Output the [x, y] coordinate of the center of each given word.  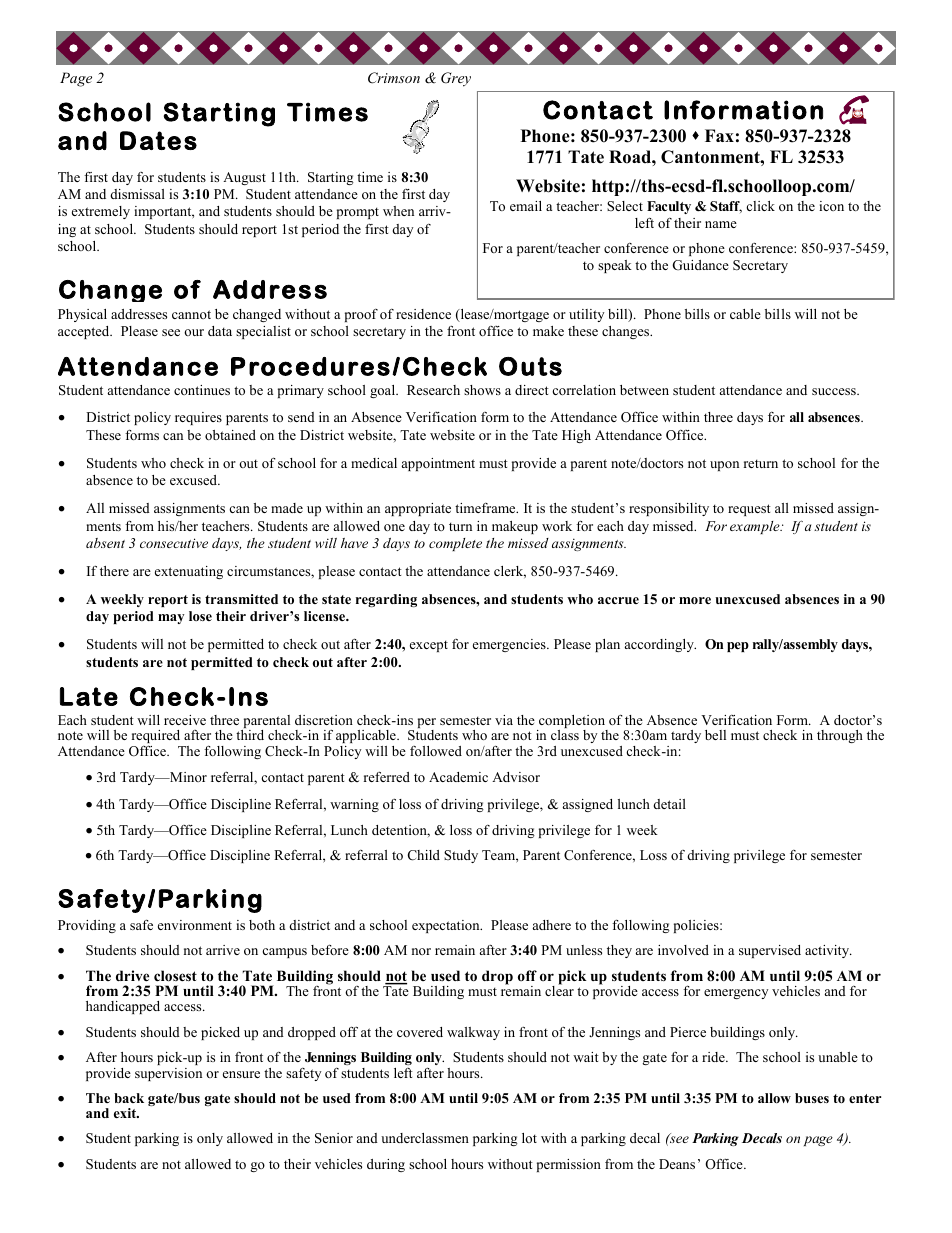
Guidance [700, 265]
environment [195, 925]
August [244, 178]
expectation [447, 926]
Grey [456, 79]
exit [126, 1113]
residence [423, 314]
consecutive [174, 543]
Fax [719, 135]
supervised [770, 951]
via [504, 720]
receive [185, 720]
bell [715, 735]
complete [455, 544]
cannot [191, 314]
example [756, 527]
